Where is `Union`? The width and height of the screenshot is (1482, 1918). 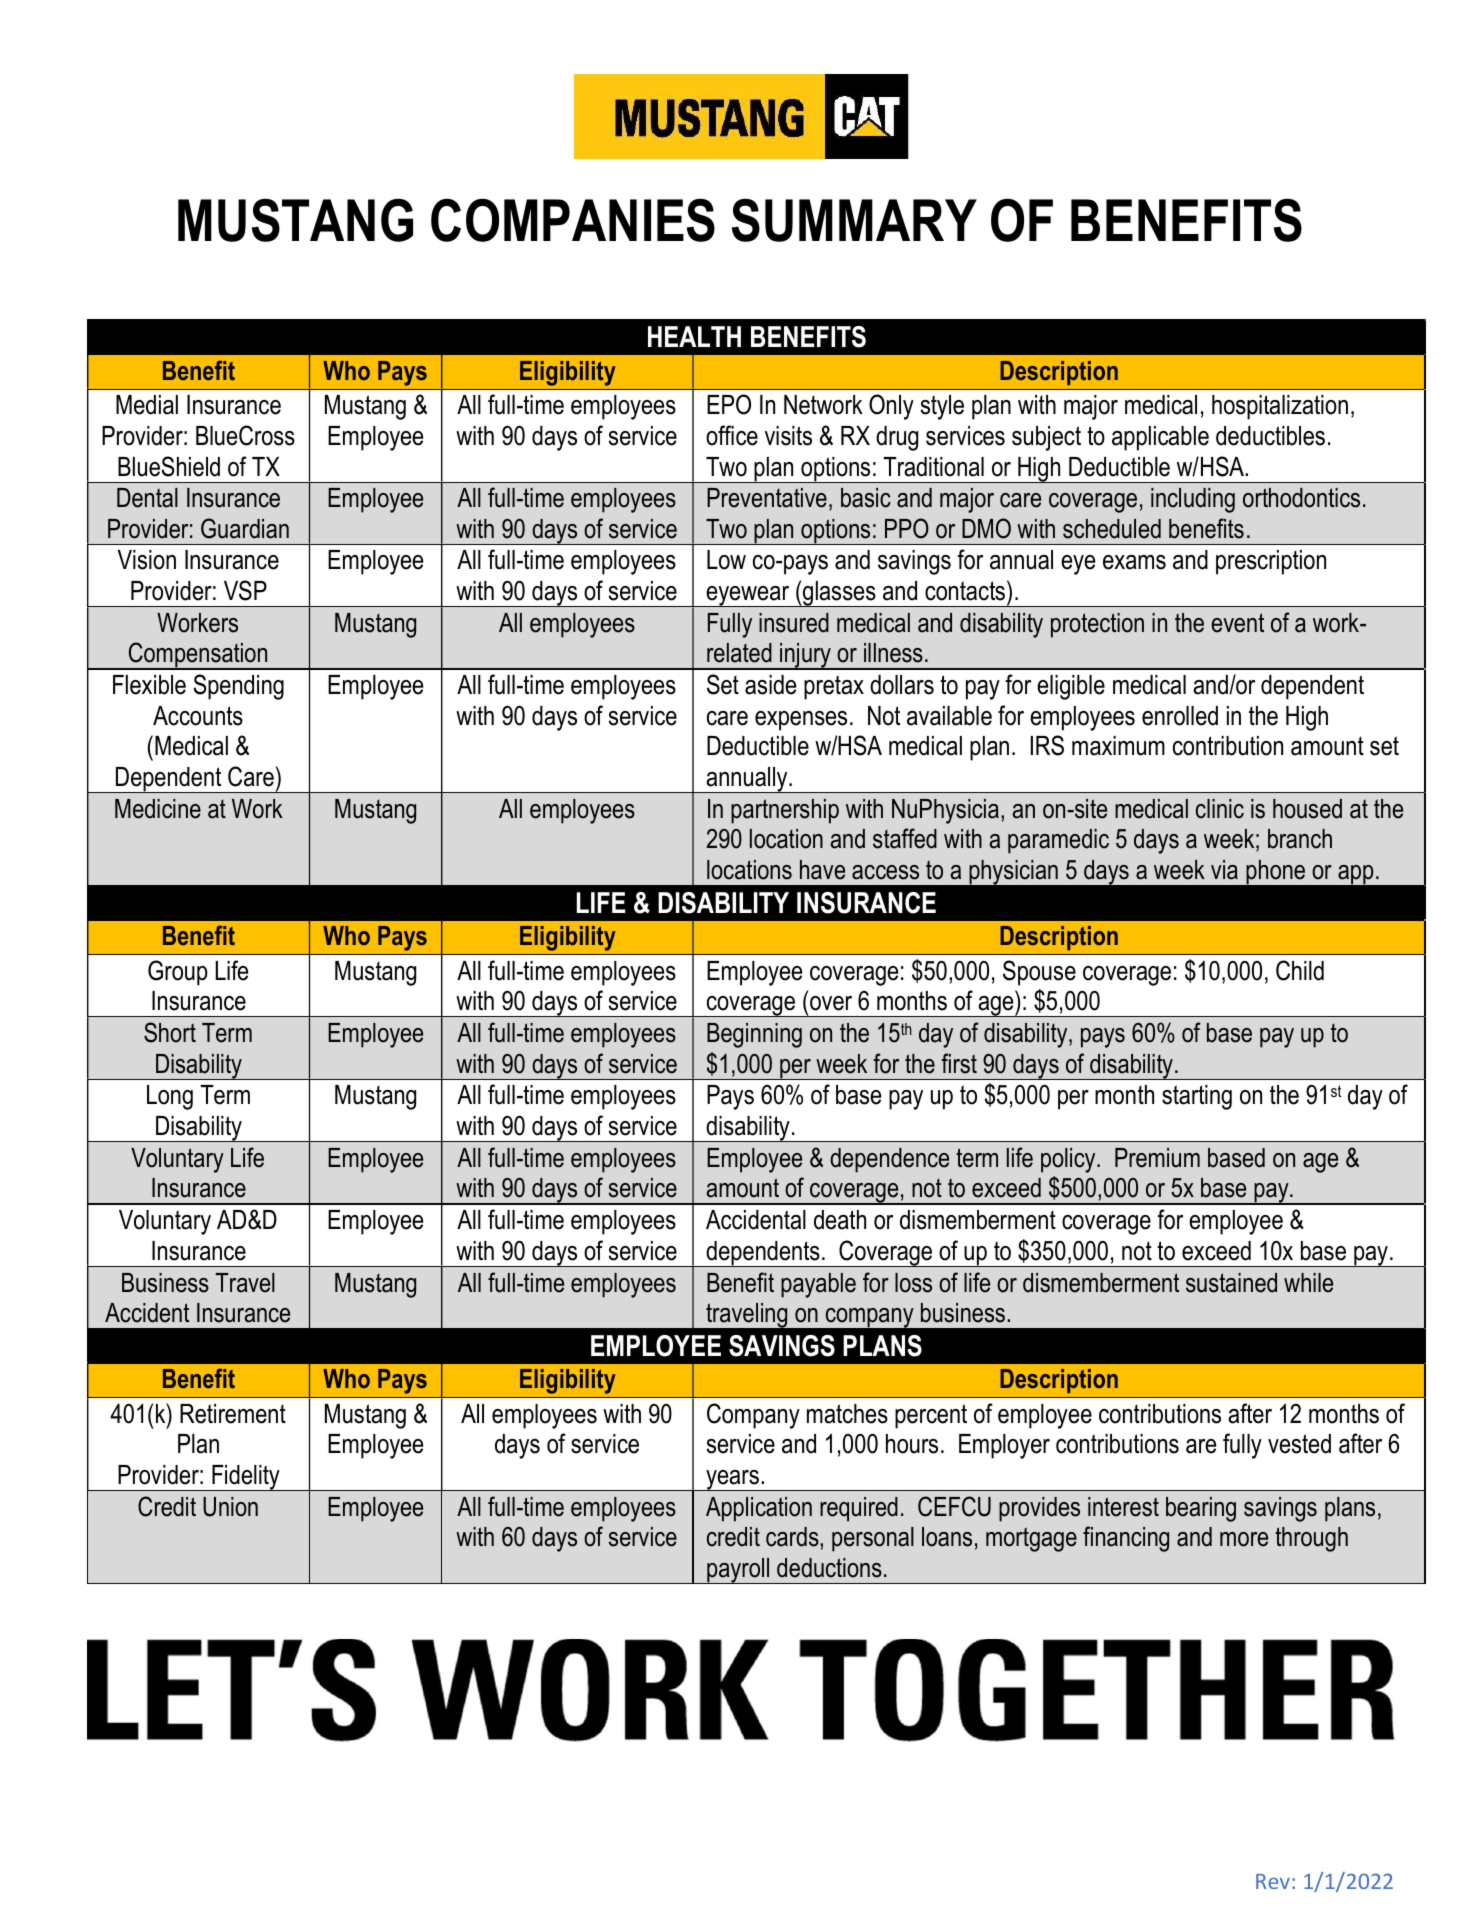 Union is located at coordinates (230, 1507).
